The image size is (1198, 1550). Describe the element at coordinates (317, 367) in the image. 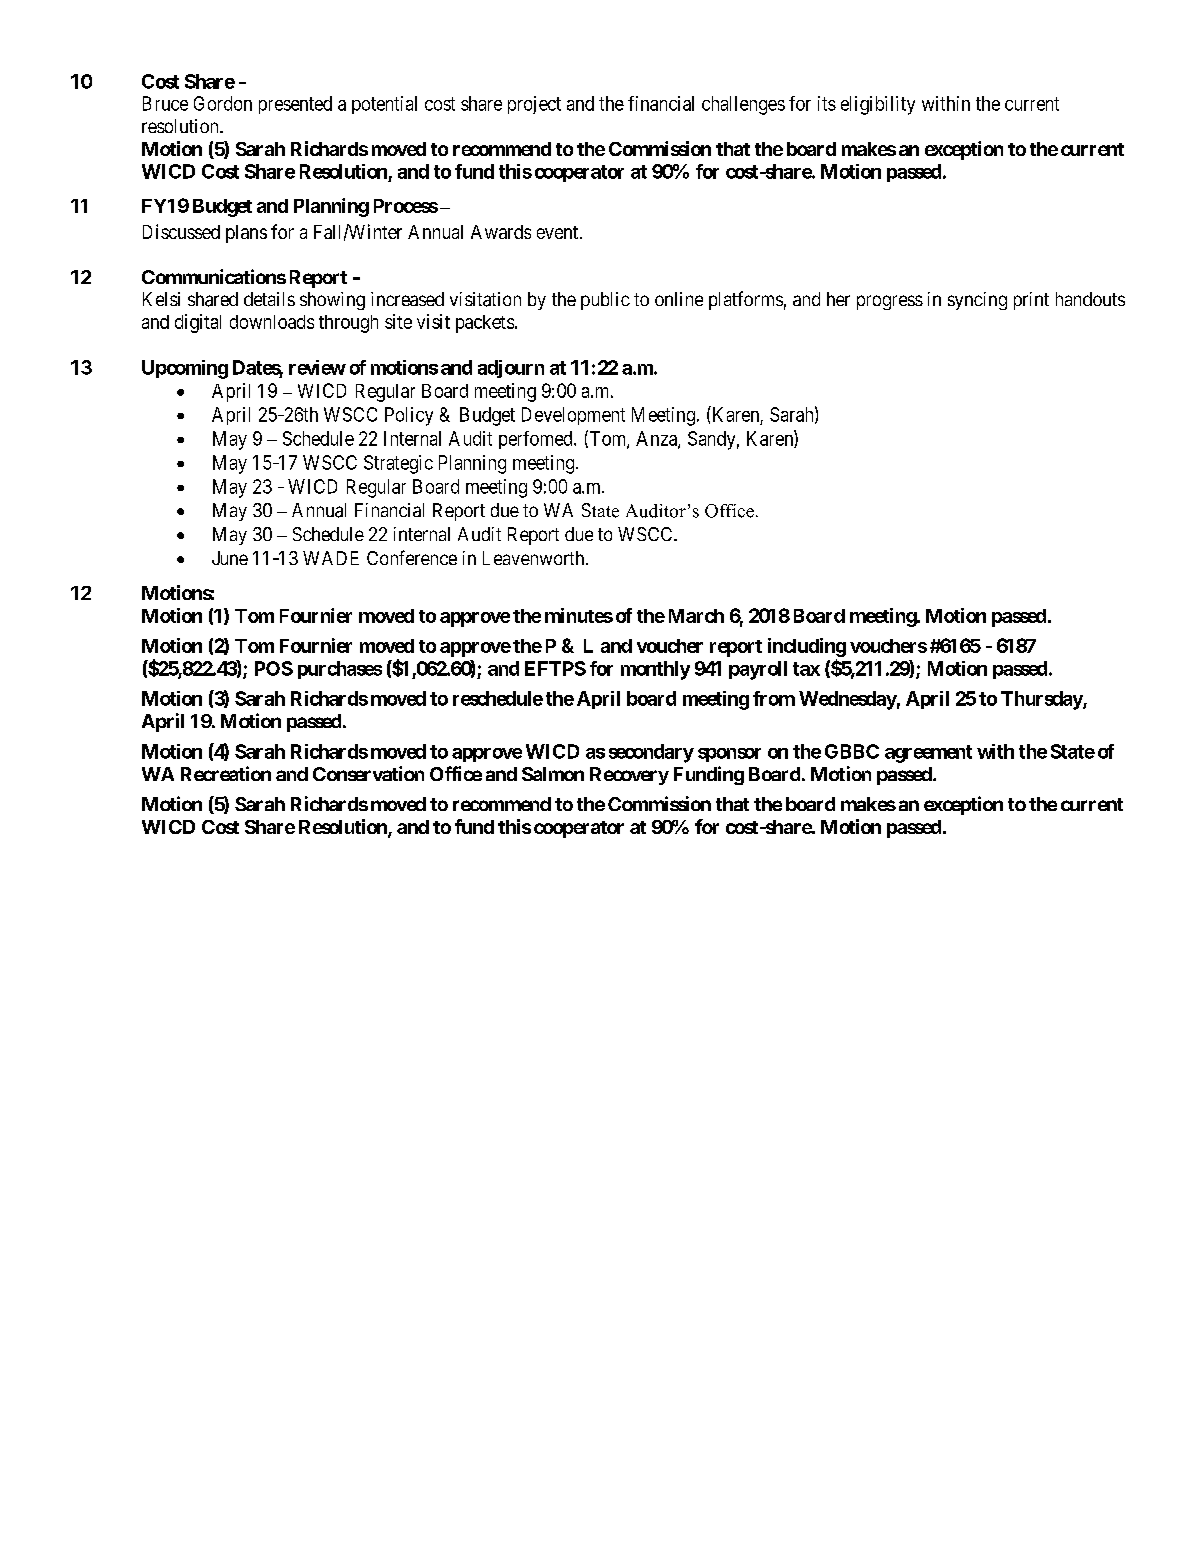

I see `review` at that location.
